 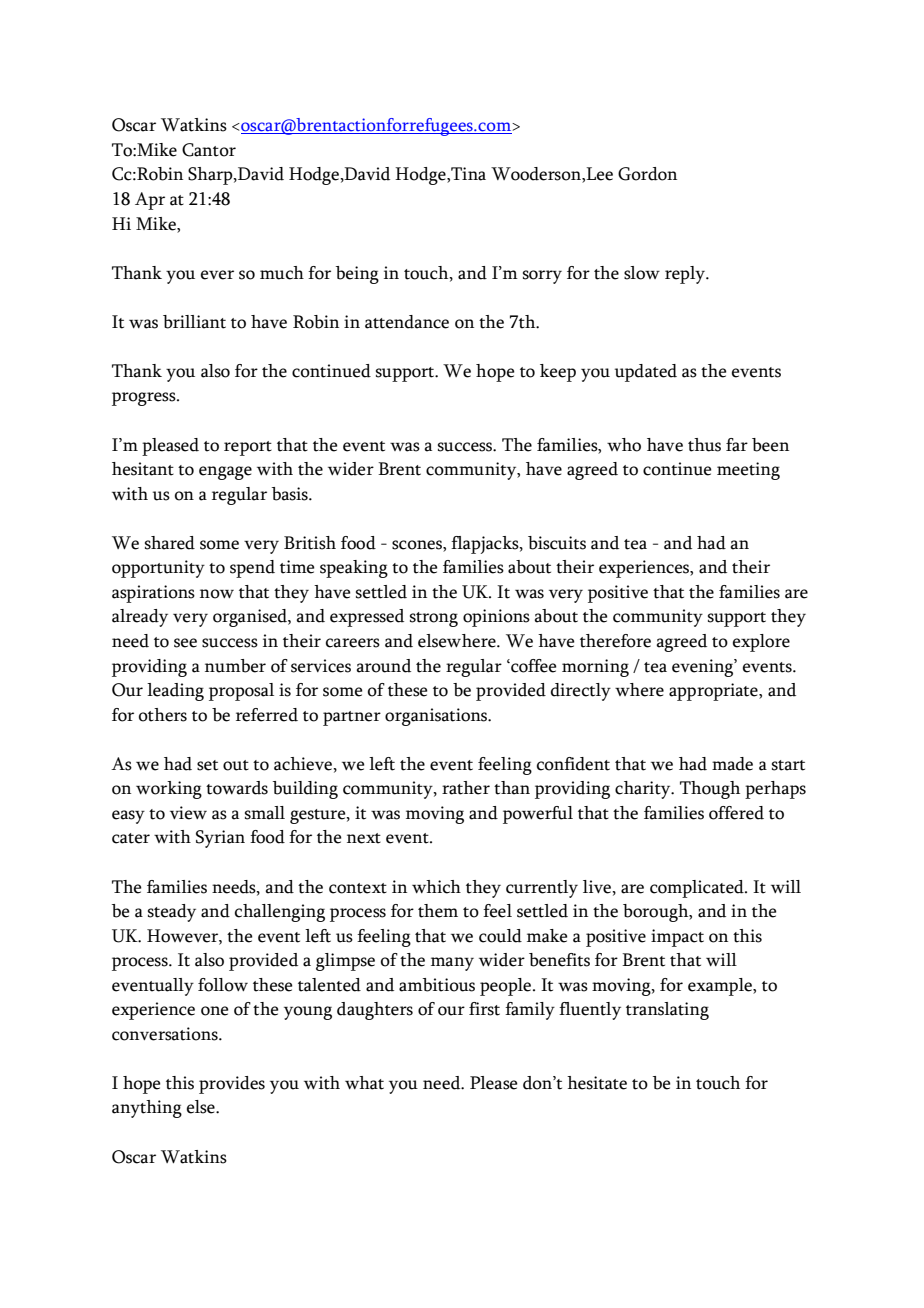 What do you see at coordinates (466, 788) in the page?
I see `rather` at bounding box center [466, 788].
